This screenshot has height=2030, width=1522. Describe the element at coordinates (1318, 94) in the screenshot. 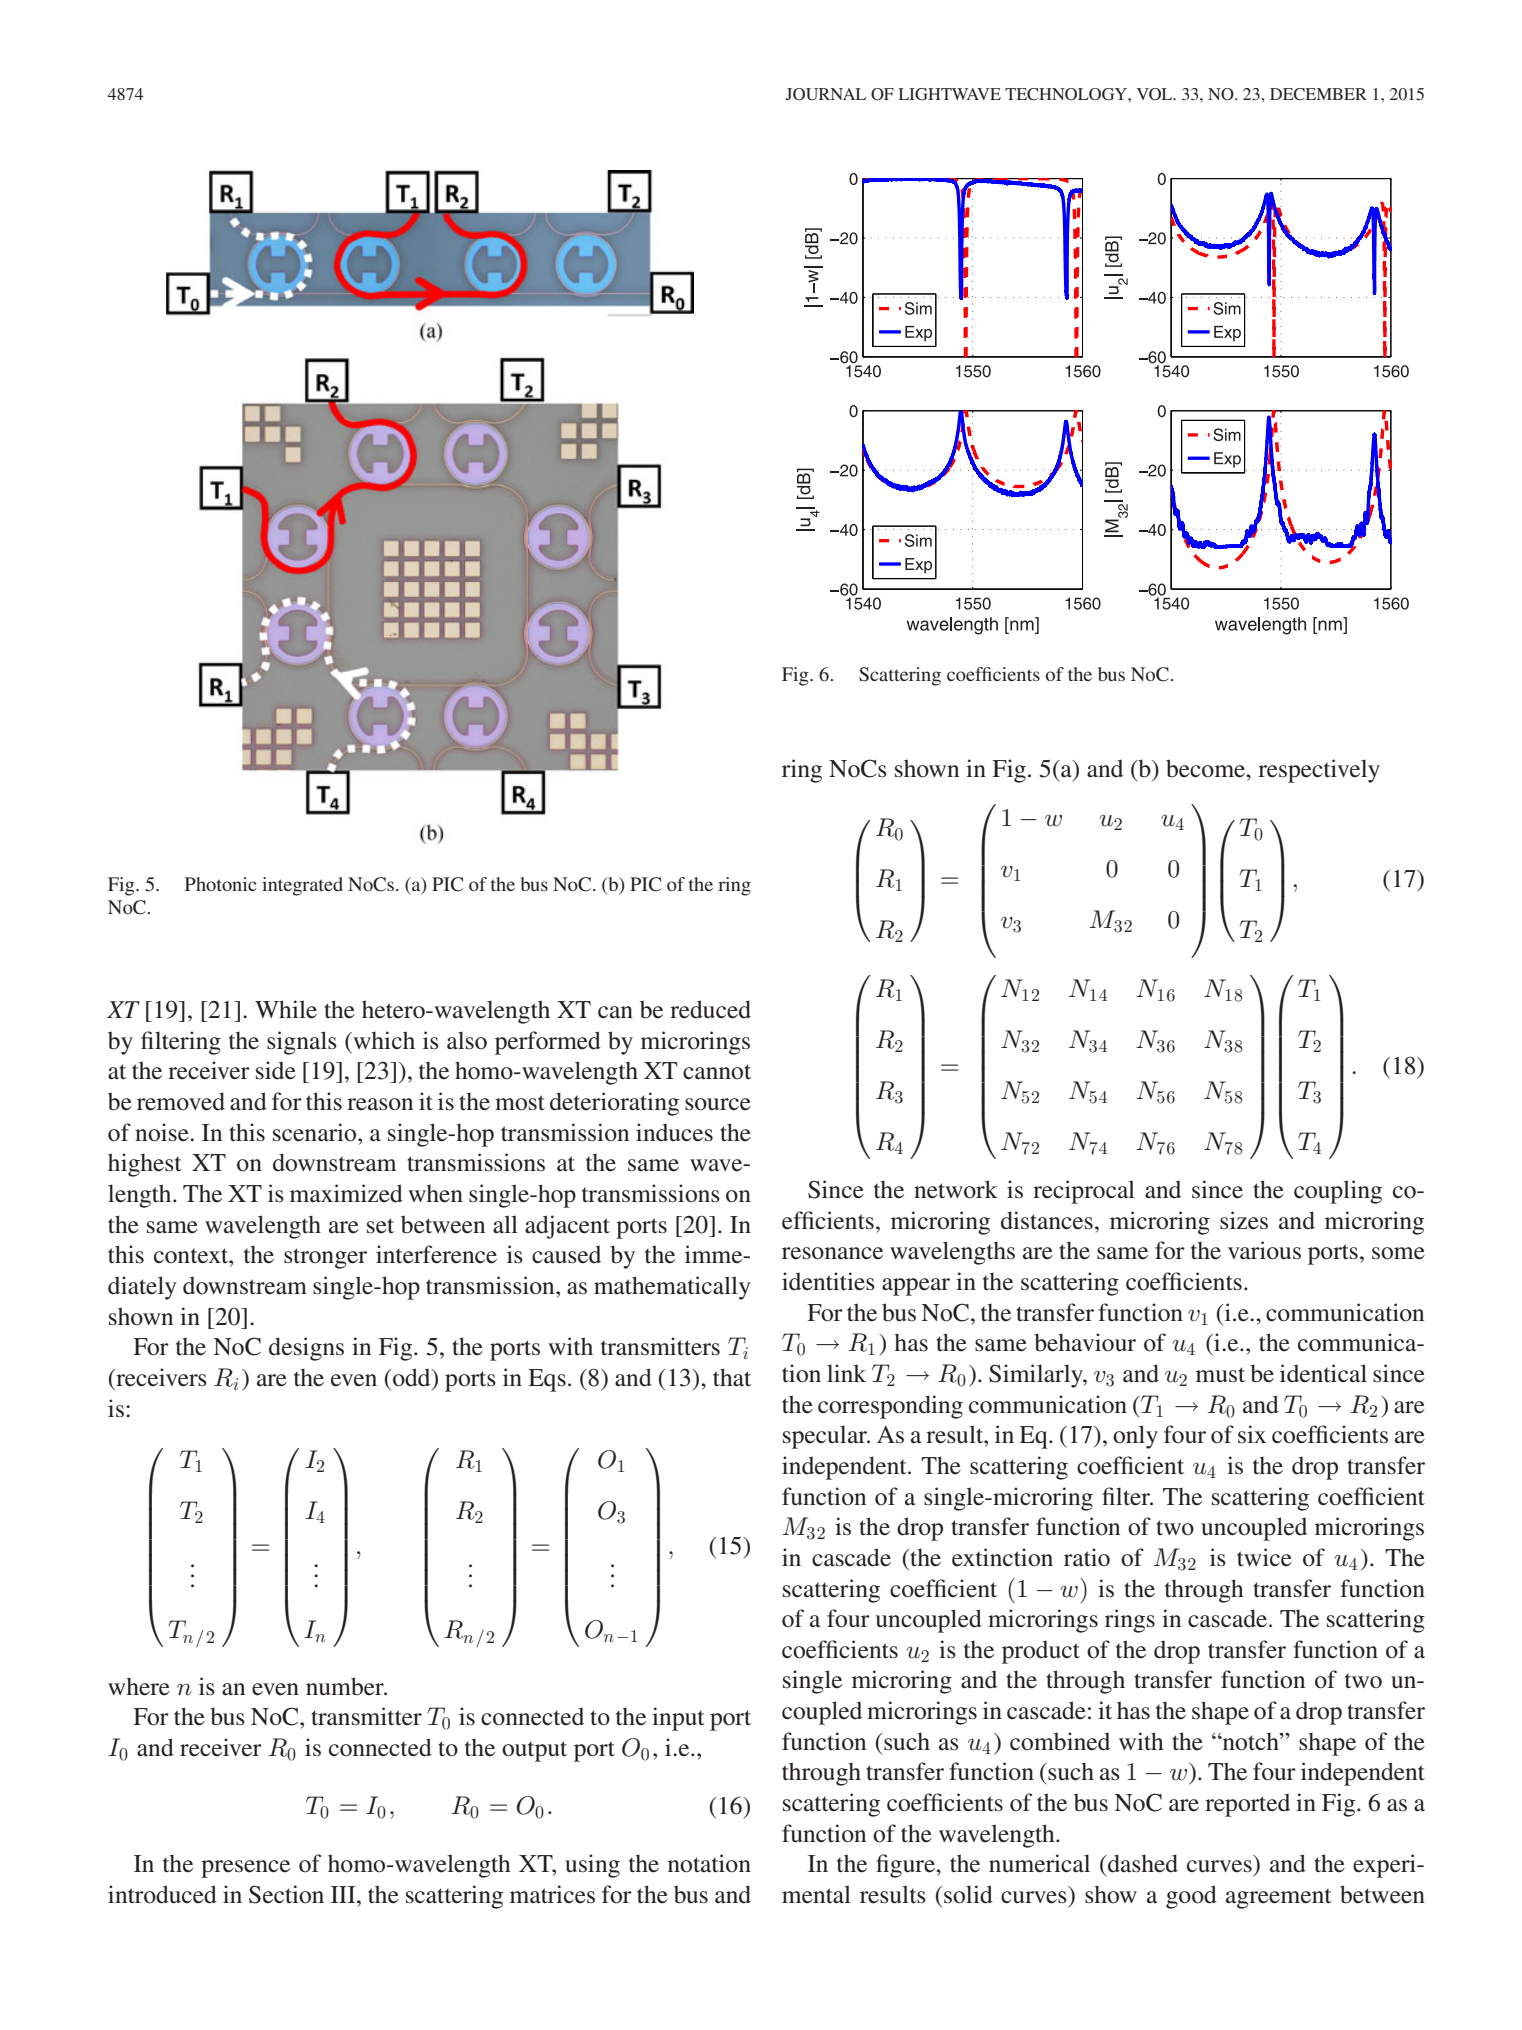

I see `DECEMBER` at that location.
